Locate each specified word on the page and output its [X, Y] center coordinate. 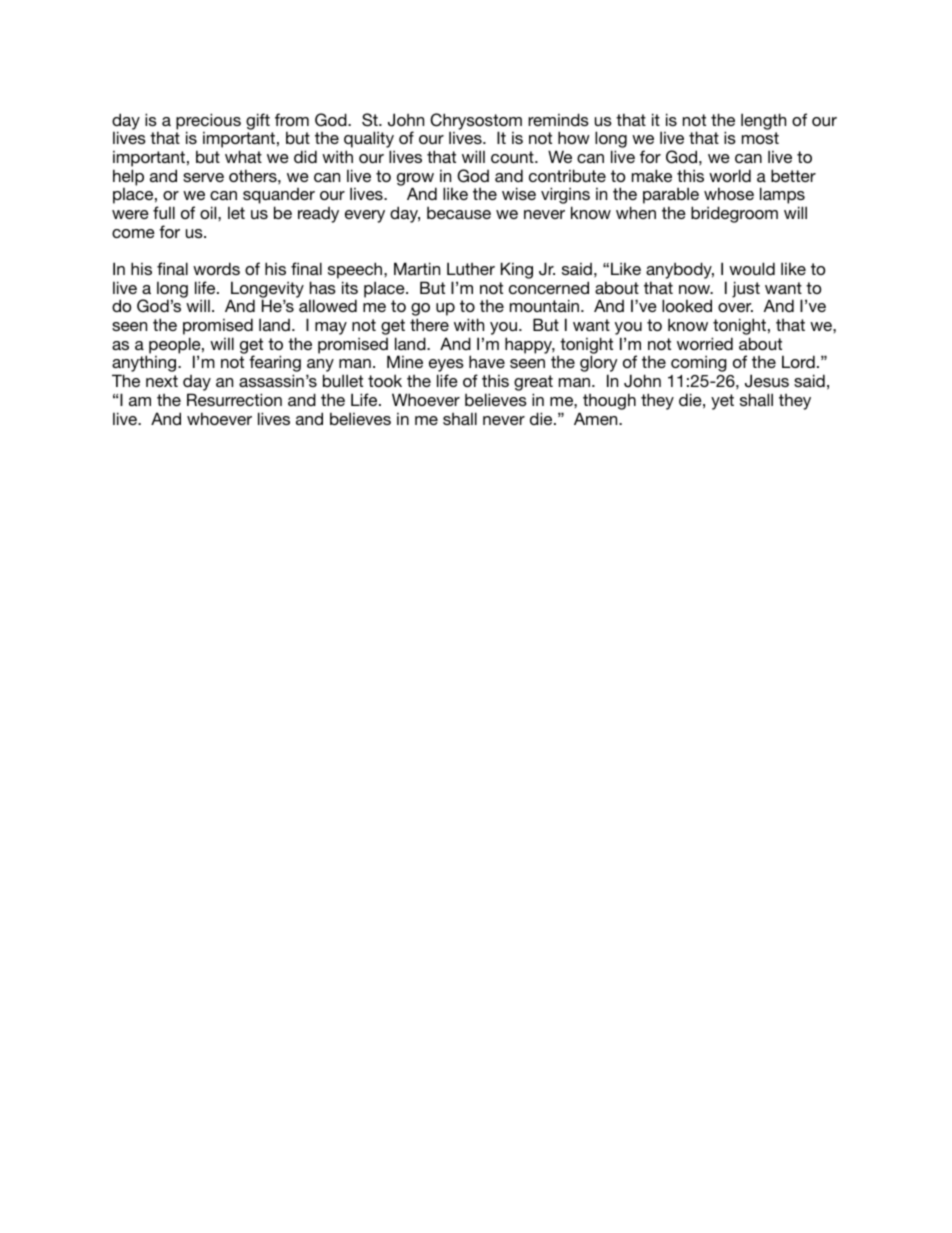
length [763, 121]
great [533, 384]
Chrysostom [476, 122]
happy [530, 345]
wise [519, 193]
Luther [471, 268]
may [331, 328]
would [752, 268]
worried [705, 343]
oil [209, 212]
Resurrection [234, 399]
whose [729, 193]
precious [208, 122]
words [216, 268]
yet [722, 402]
